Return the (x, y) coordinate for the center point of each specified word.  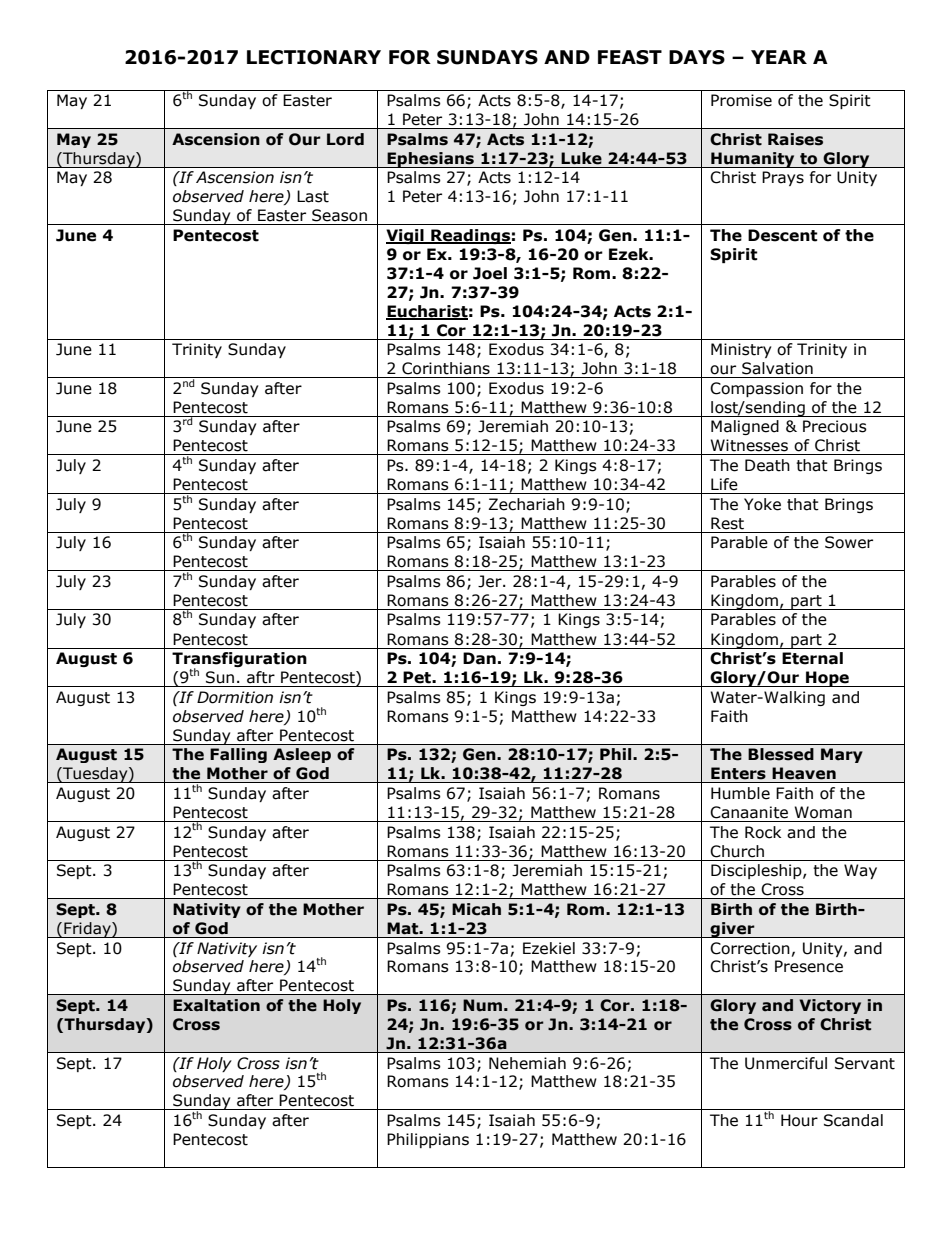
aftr (261, 677)
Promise (741, 100)
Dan (479, 658)
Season (339, 215)
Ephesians (430, 160)
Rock (763, 832)
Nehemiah (527, 1063)
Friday (87, 930)
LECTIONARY (314, 57)
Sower (849, 542)
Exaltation (216, 1005)
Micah (476, 909)
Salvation (777, 368)
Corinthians (446, 368)
